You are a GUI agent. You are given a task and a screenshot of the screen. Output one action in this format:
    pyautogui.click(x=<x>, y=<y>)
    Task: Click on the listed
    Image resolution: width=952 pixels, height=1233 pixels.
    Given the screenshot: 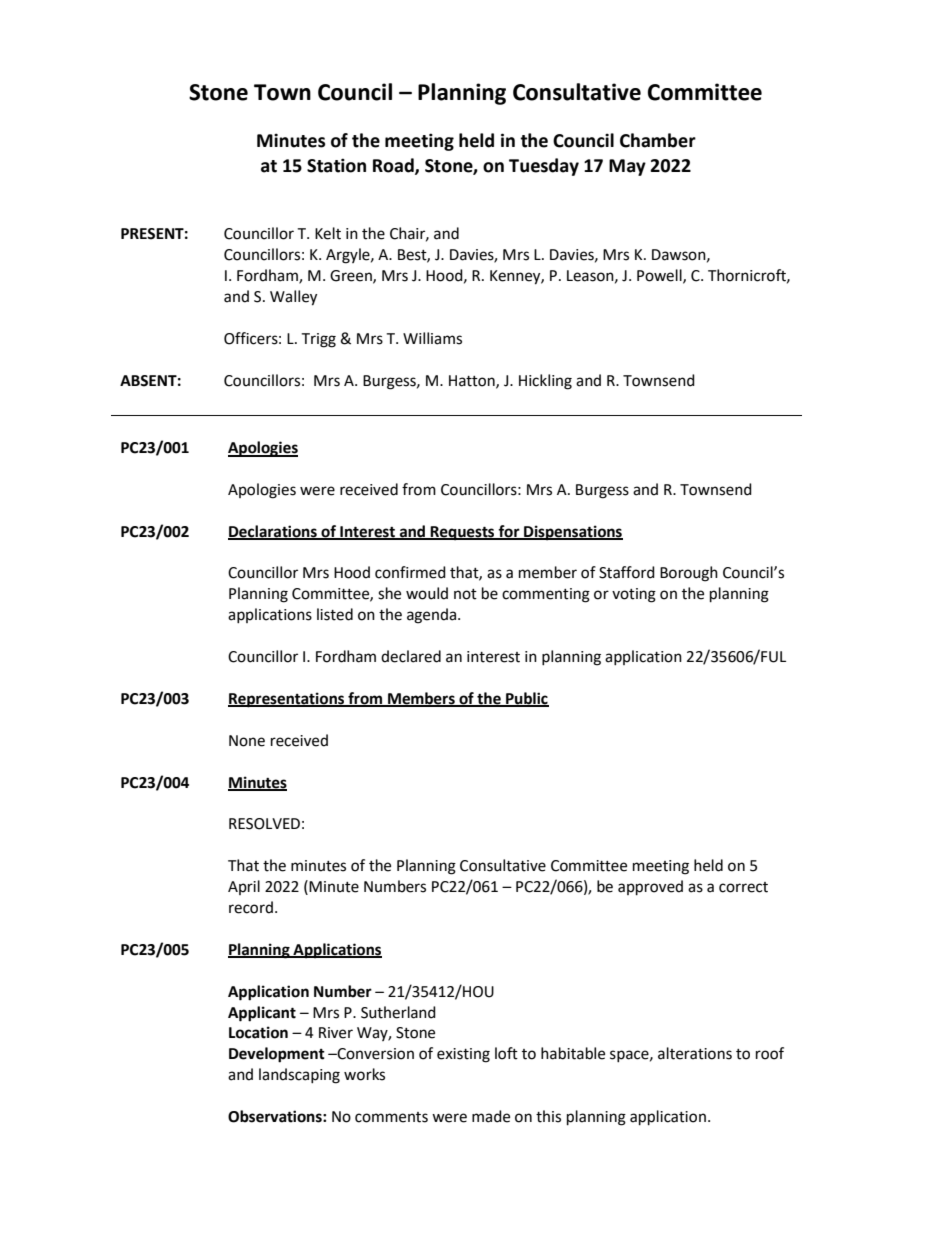 What is the action you would take?
    pyautogui.click(x=335, y=614)
